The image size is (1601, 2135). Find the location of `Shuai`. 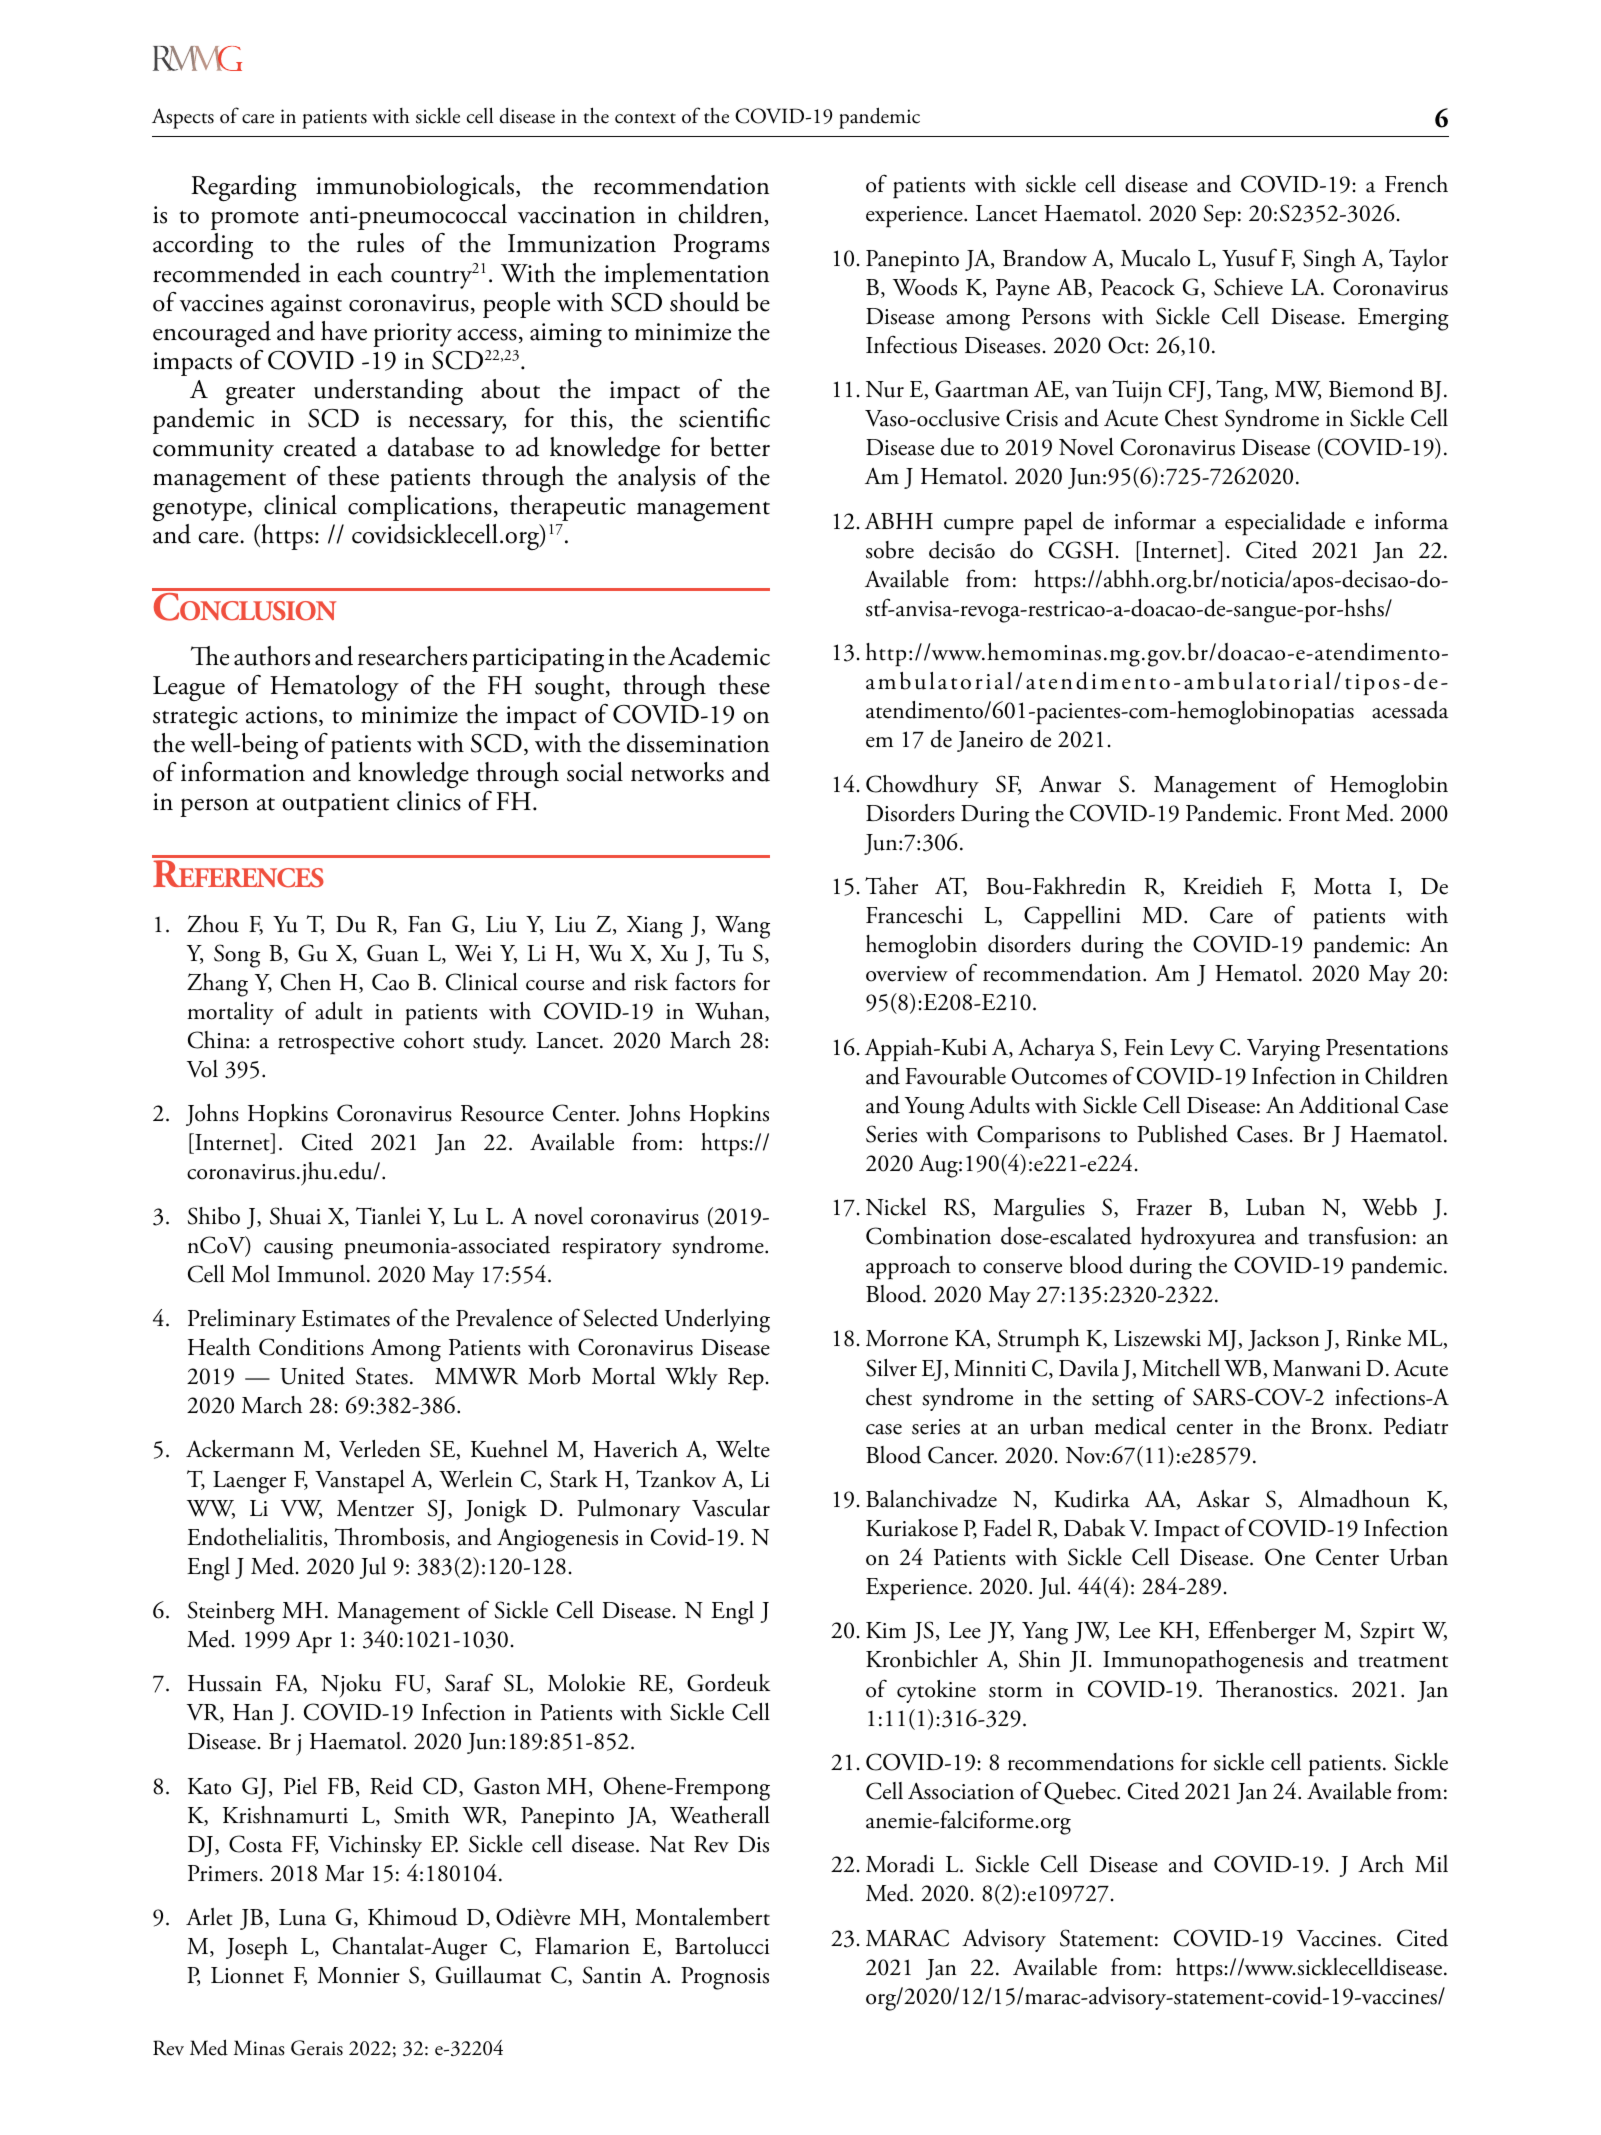

Shuai is located at coordinates (295, 1216).
